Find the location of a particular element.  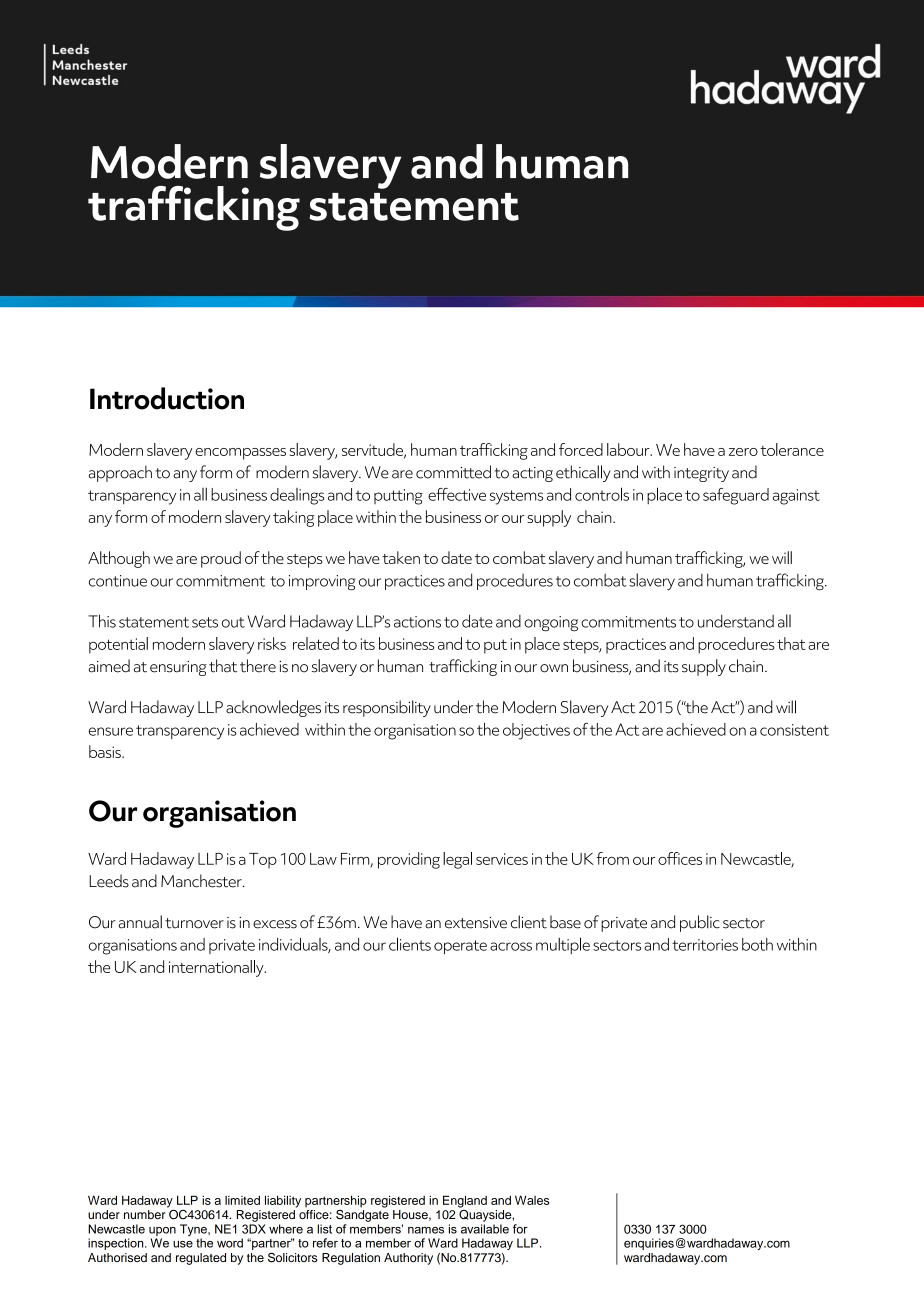

committed is located at coordinates (453, 472).
